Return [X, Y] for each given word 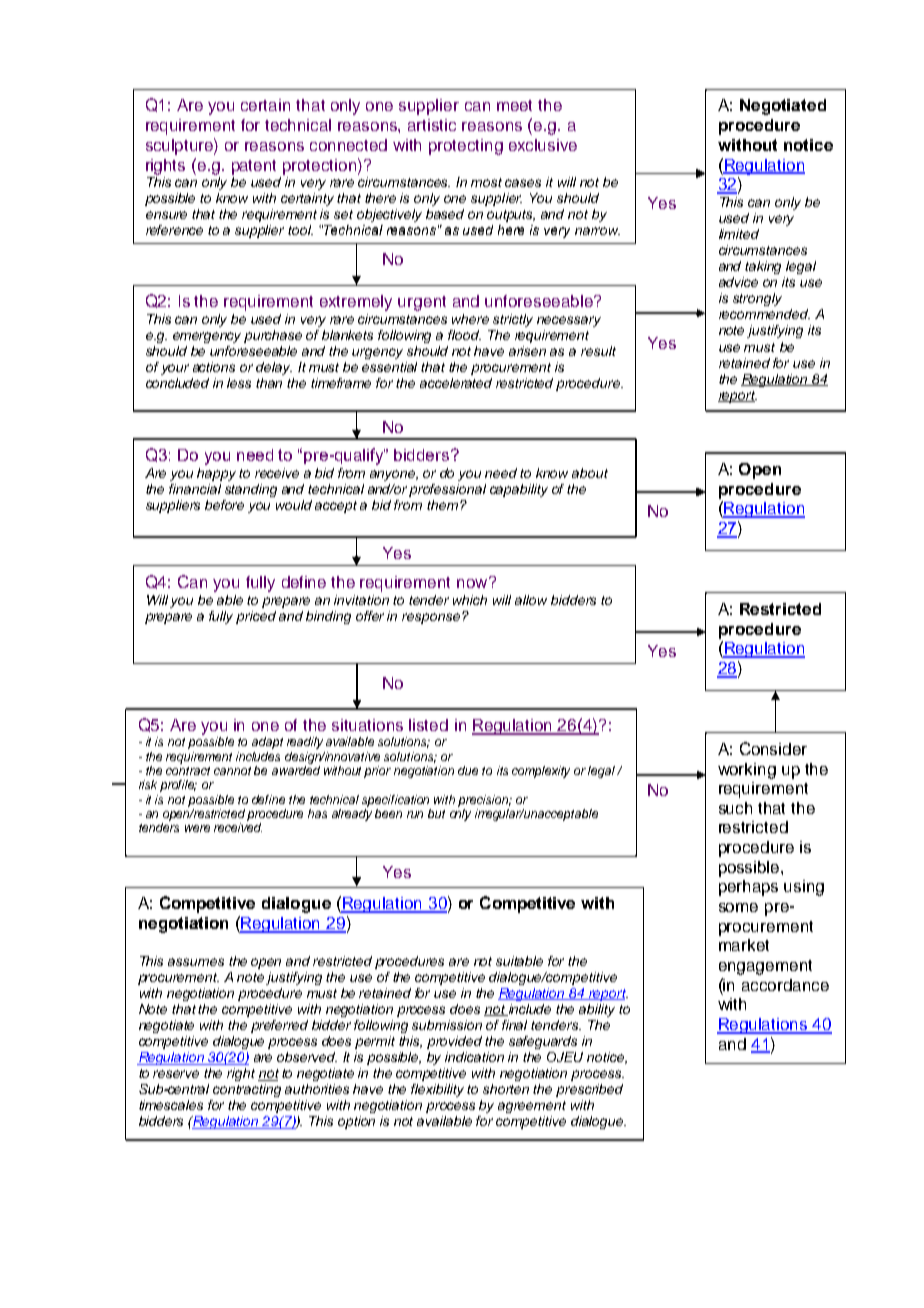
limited [739, 234]
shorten [506, 1089]
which [470, 600]
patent [254, 167]
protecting [466, 147]
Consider [773, 748]
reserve [176, 1074]
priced [256, 617]
